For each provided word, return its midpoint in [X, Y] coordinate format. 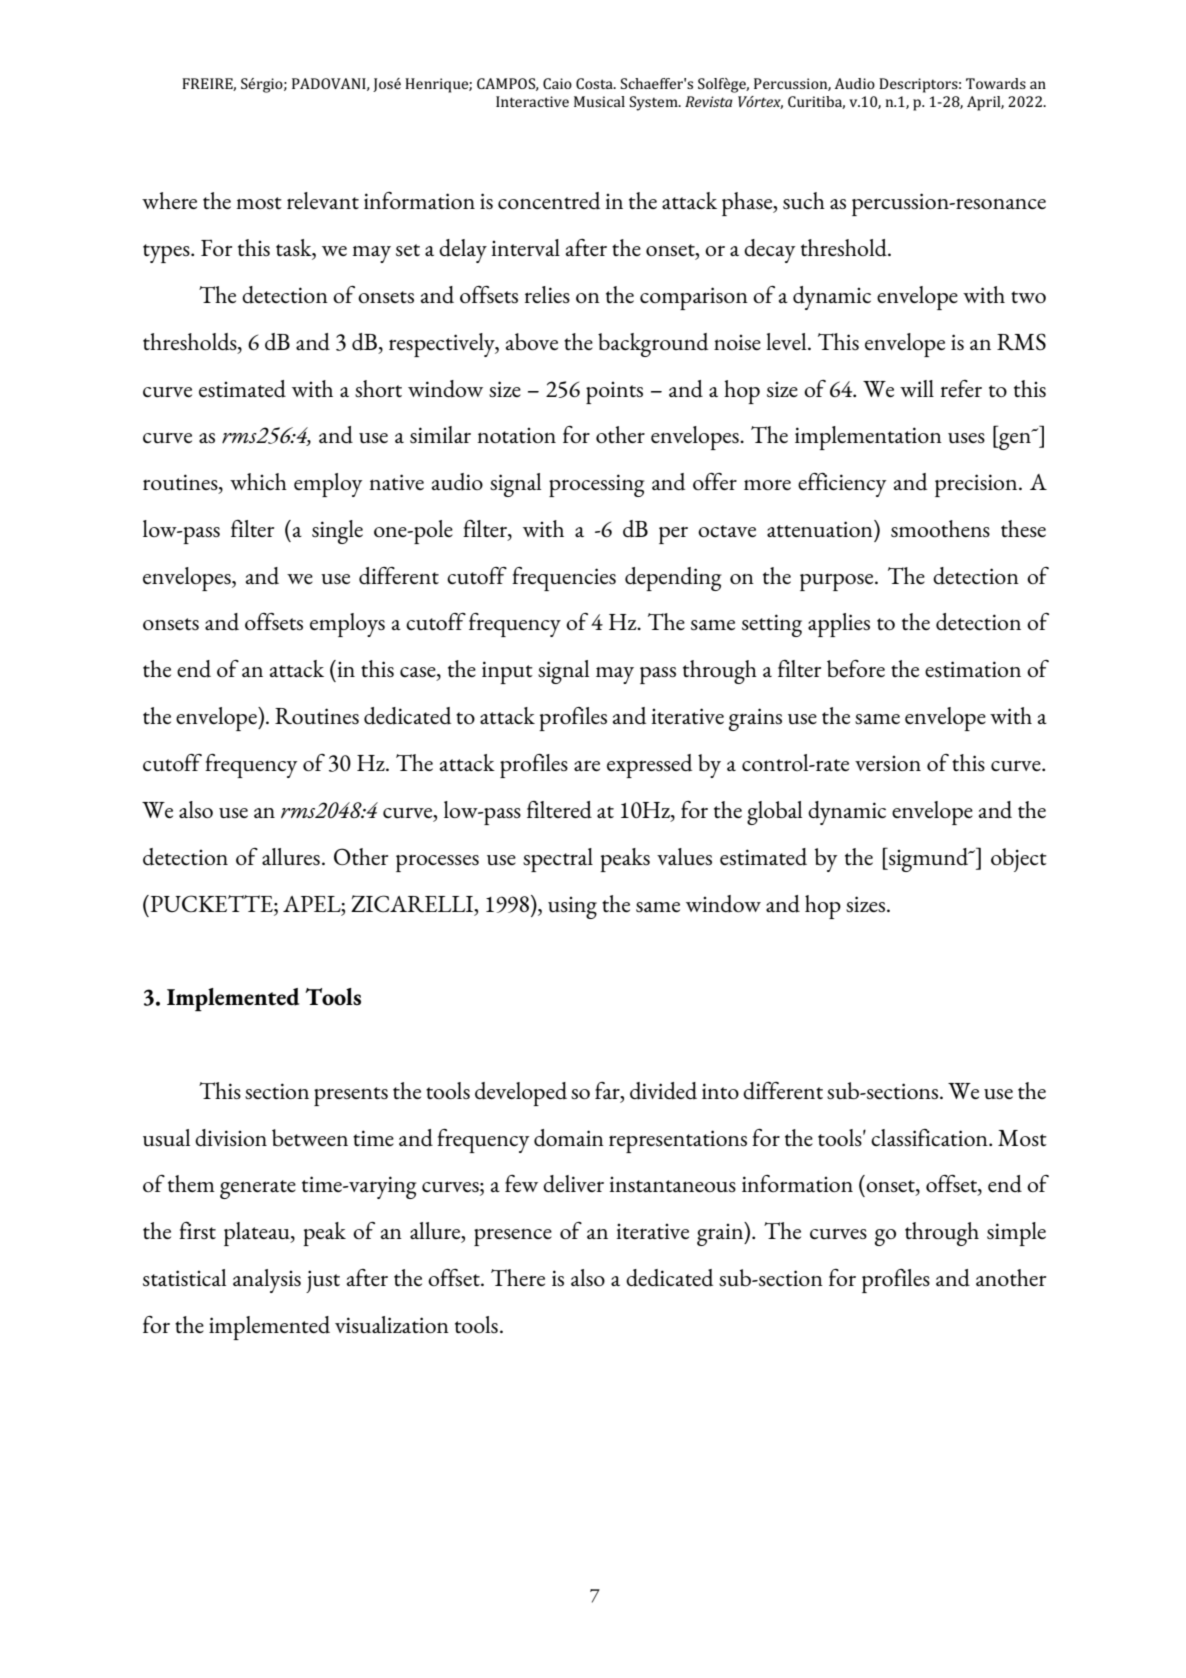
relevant [323, 200]
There [518, 1277]
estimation [973, 669]
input [507, 672]
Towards [996, 83]
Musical [599, 101]
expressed [649, 766]
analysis [267, 1281]
